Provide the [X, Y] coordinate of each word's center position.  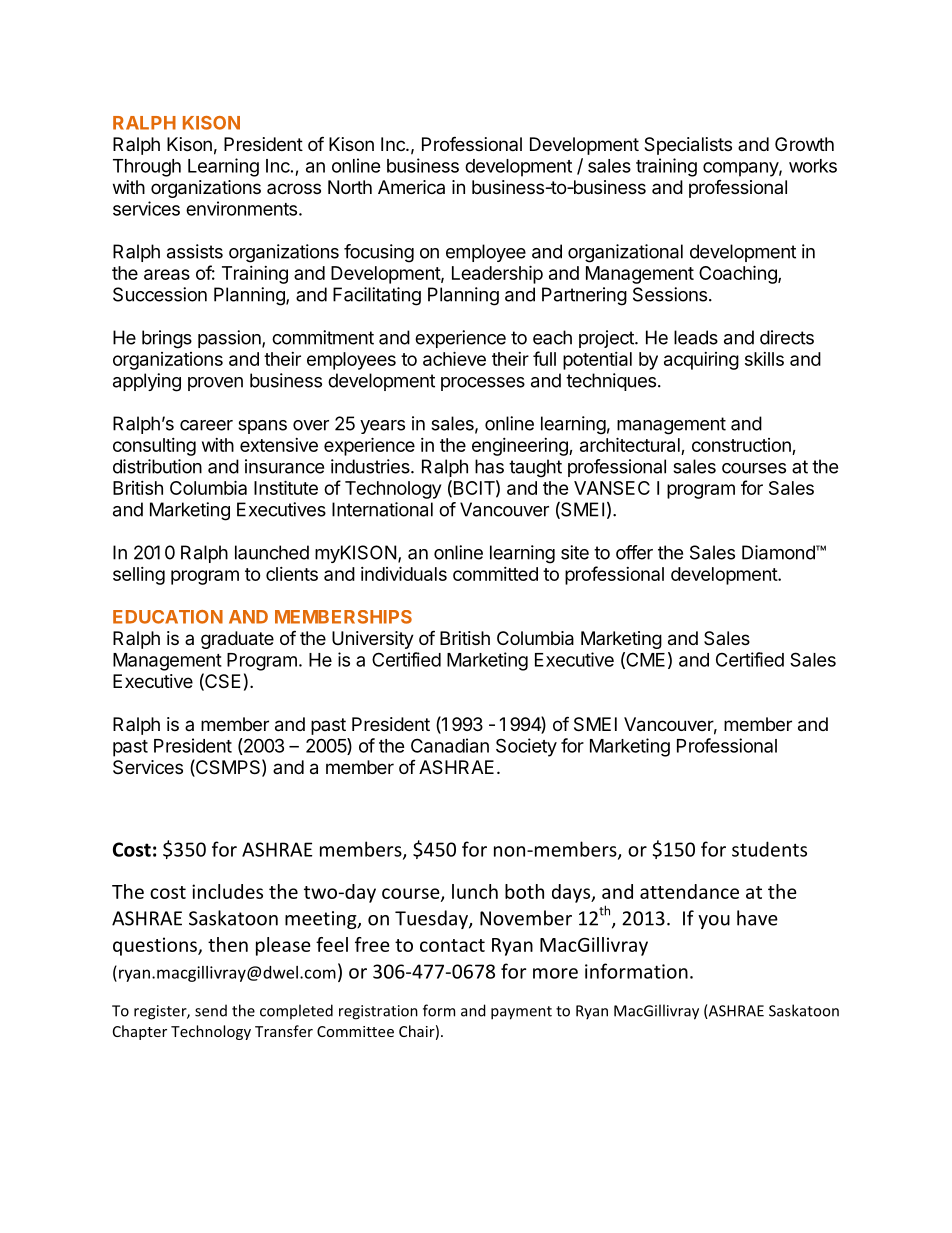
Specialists [688, 146]
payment [521, 1013]
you [714, 922]
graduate [237, 640]
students [769, 849]
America [411, 187]
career [206, 425]
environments [241, 208]
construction [741, 445]
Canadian [450, 745]
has [489, 466]
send [211, 1010]
